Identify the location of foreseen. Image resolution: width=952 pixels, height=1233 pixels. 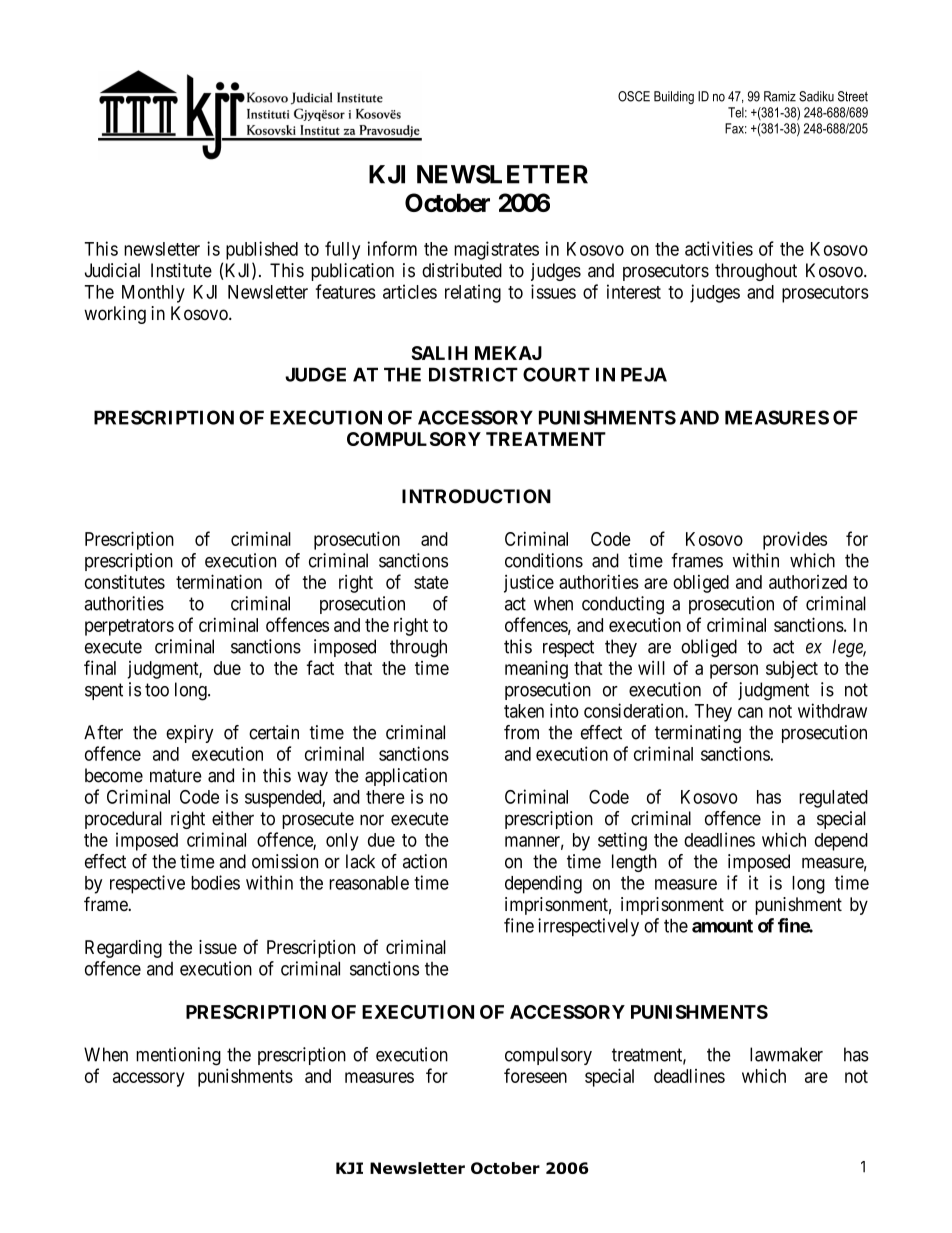
(535, 1075).
